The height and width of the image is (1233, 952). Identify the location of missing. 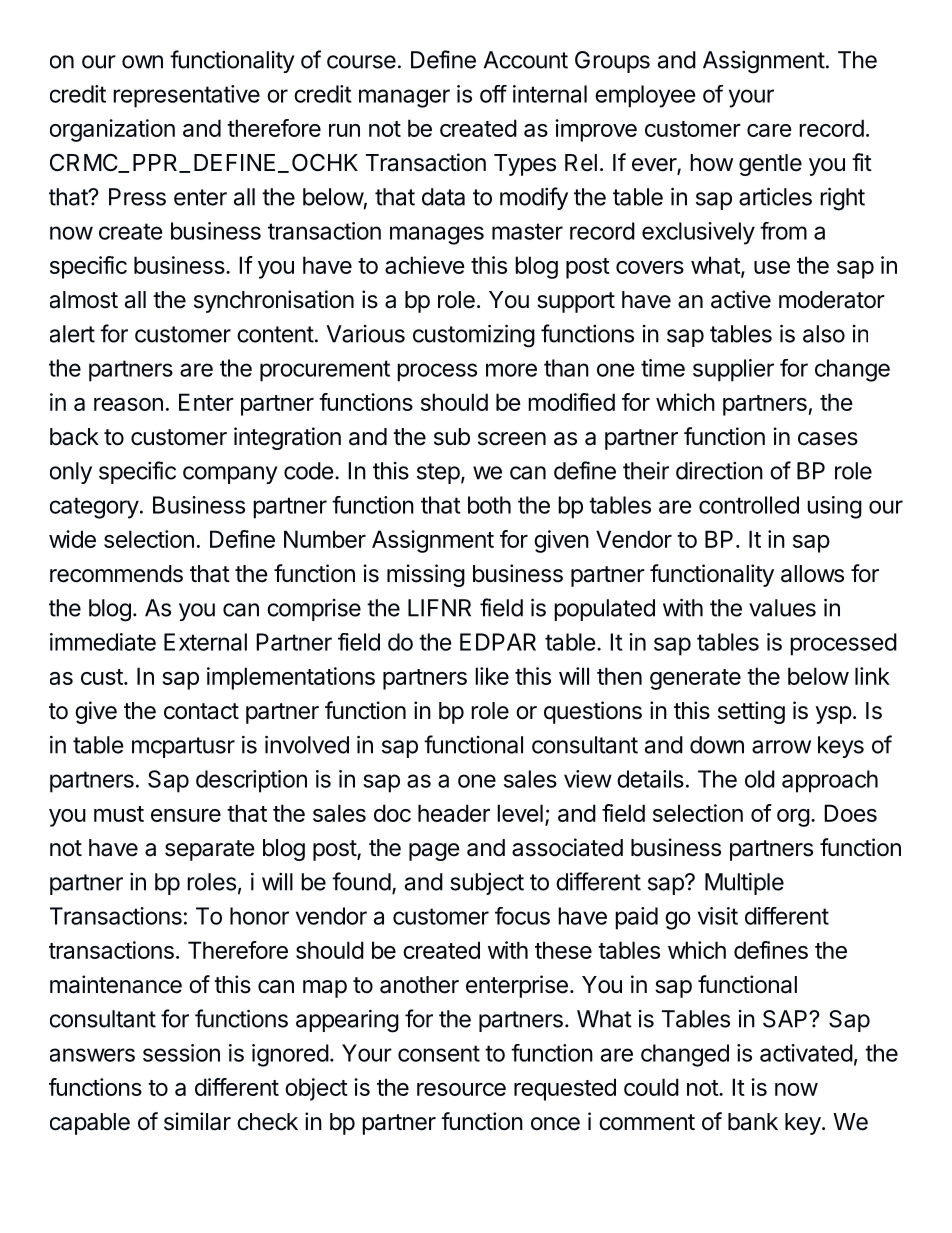
(426, 575).
